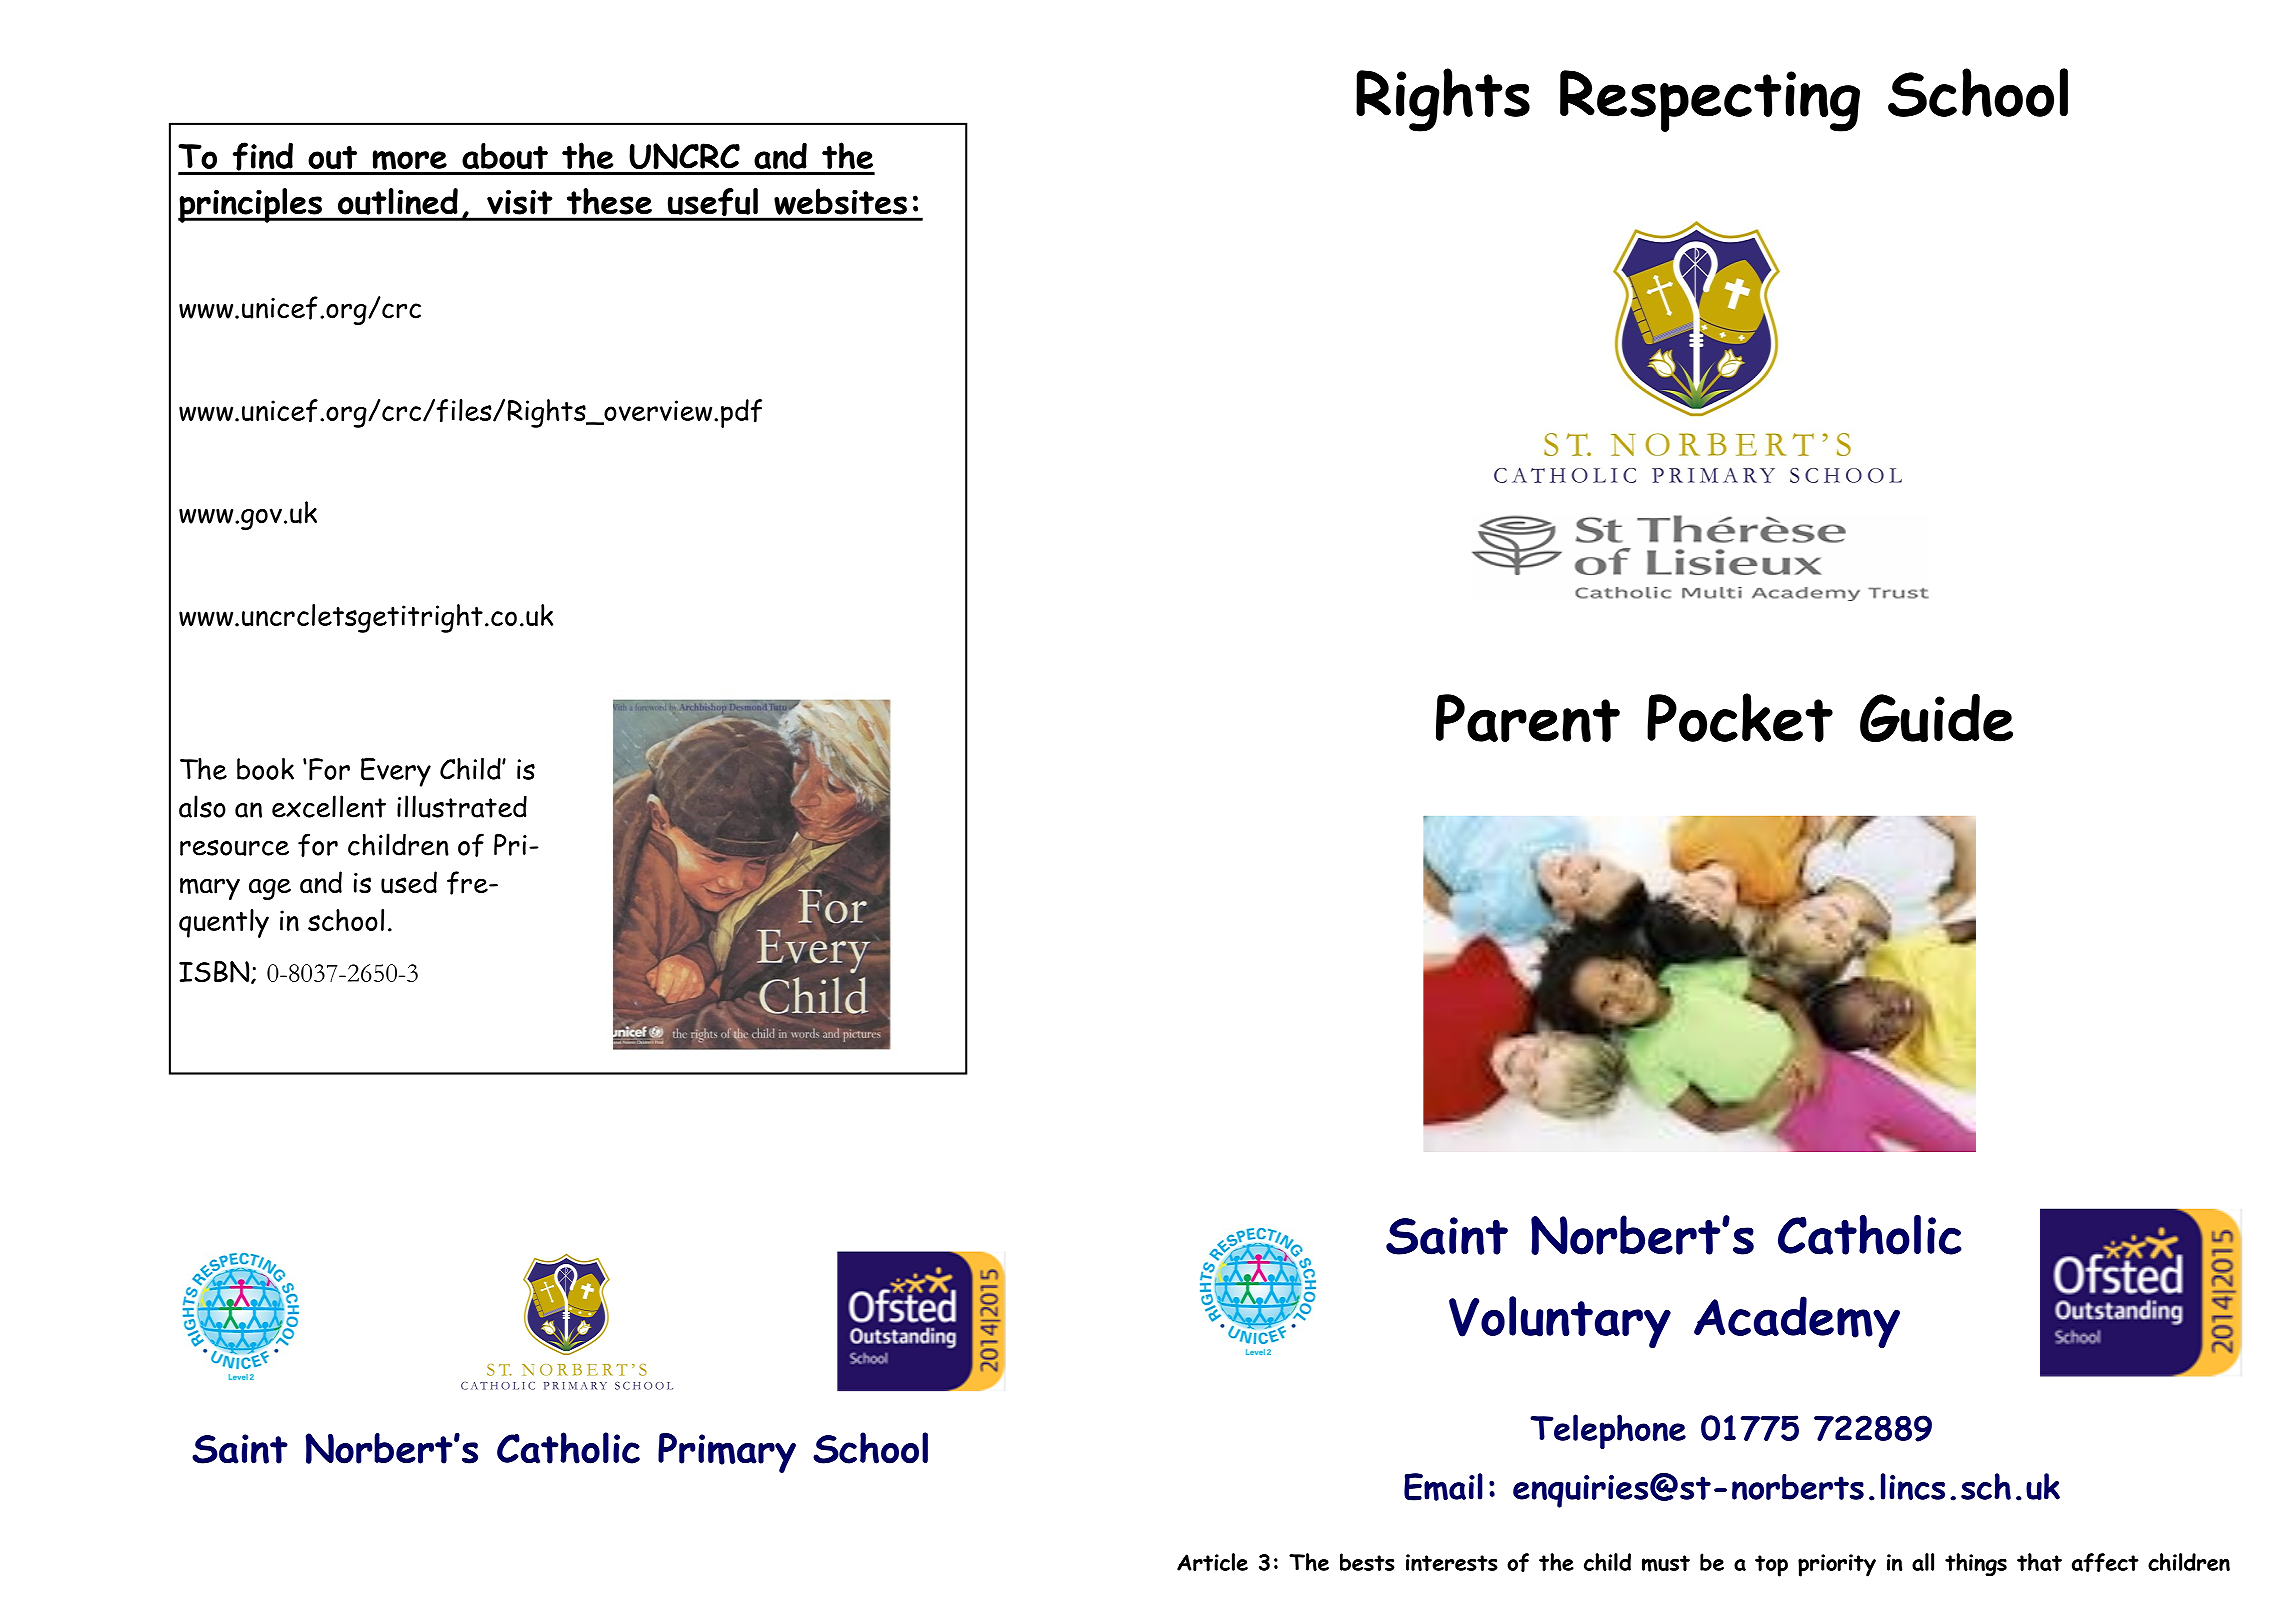  What do you see at coordinates (1797, 1322) in the image?
I see `Academy` at bounding box center [1797, 1322].
